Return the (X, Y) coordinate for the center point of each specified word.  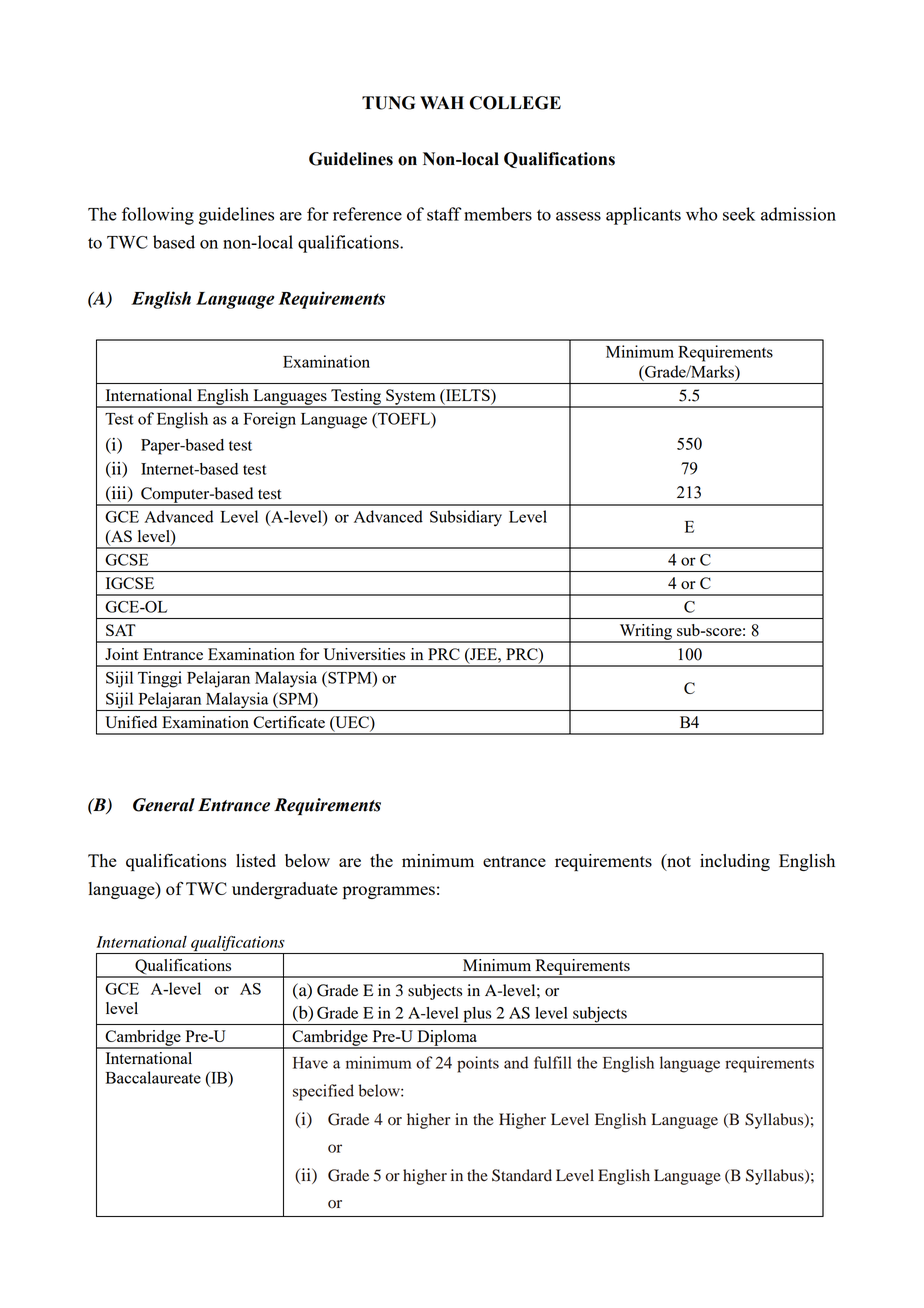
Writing (645, 633)
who (701, 214)
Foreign (270, 420)
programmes (389, 892)
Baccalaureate (153, 1077)
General (164, 805)
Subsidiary (466, 518)
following (158, 216)
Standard (522, 1175)
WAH (442, 102)
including (735, 862)
